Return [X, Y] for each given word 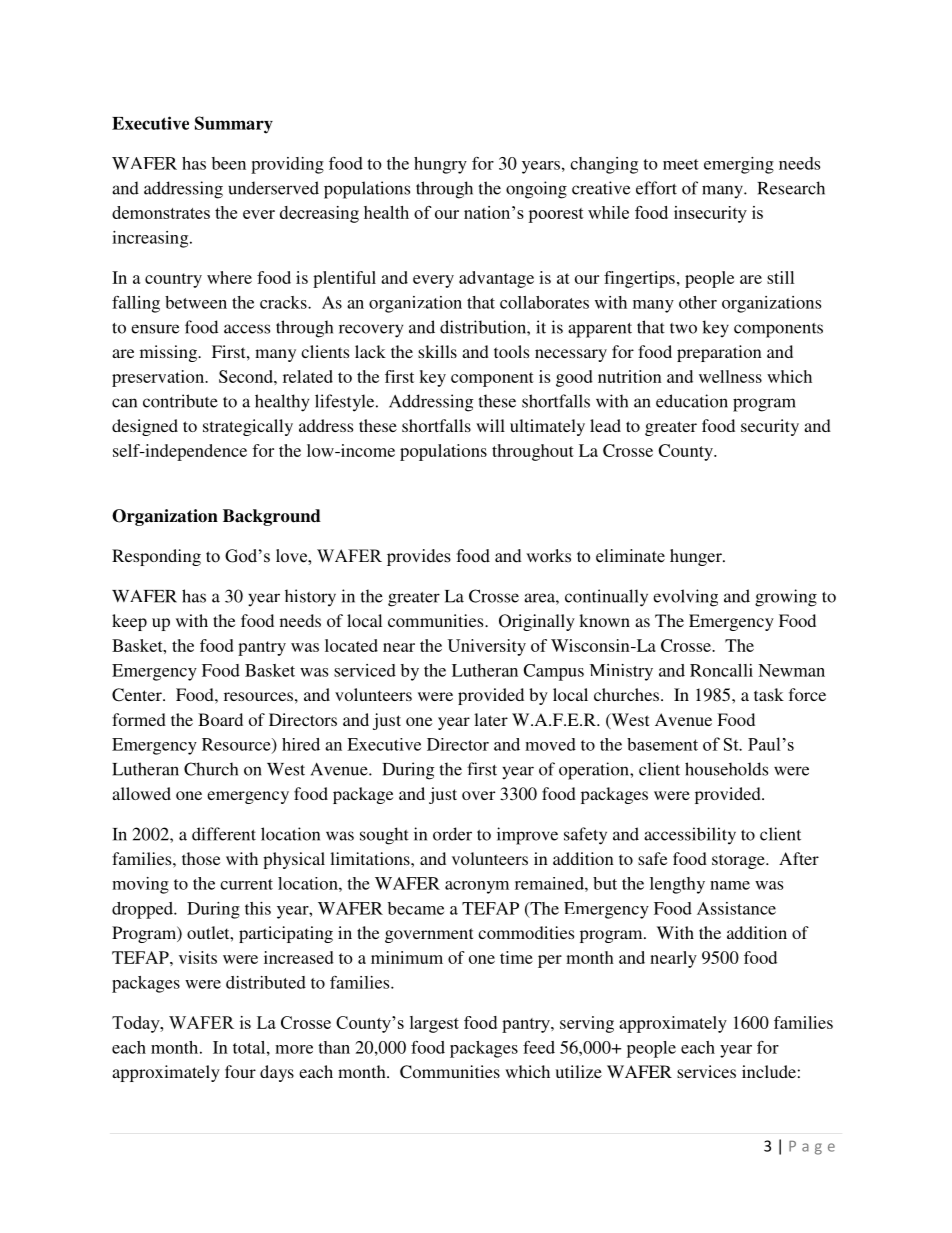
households [726, 769]
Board [220, 719]
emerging [739, 165]
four [240, 1071]
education [692, 401]
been [229, 163]
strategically [248, 427]
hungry [440, 165]
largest [434, 1024]
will [490, 425]
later [491, 719]
